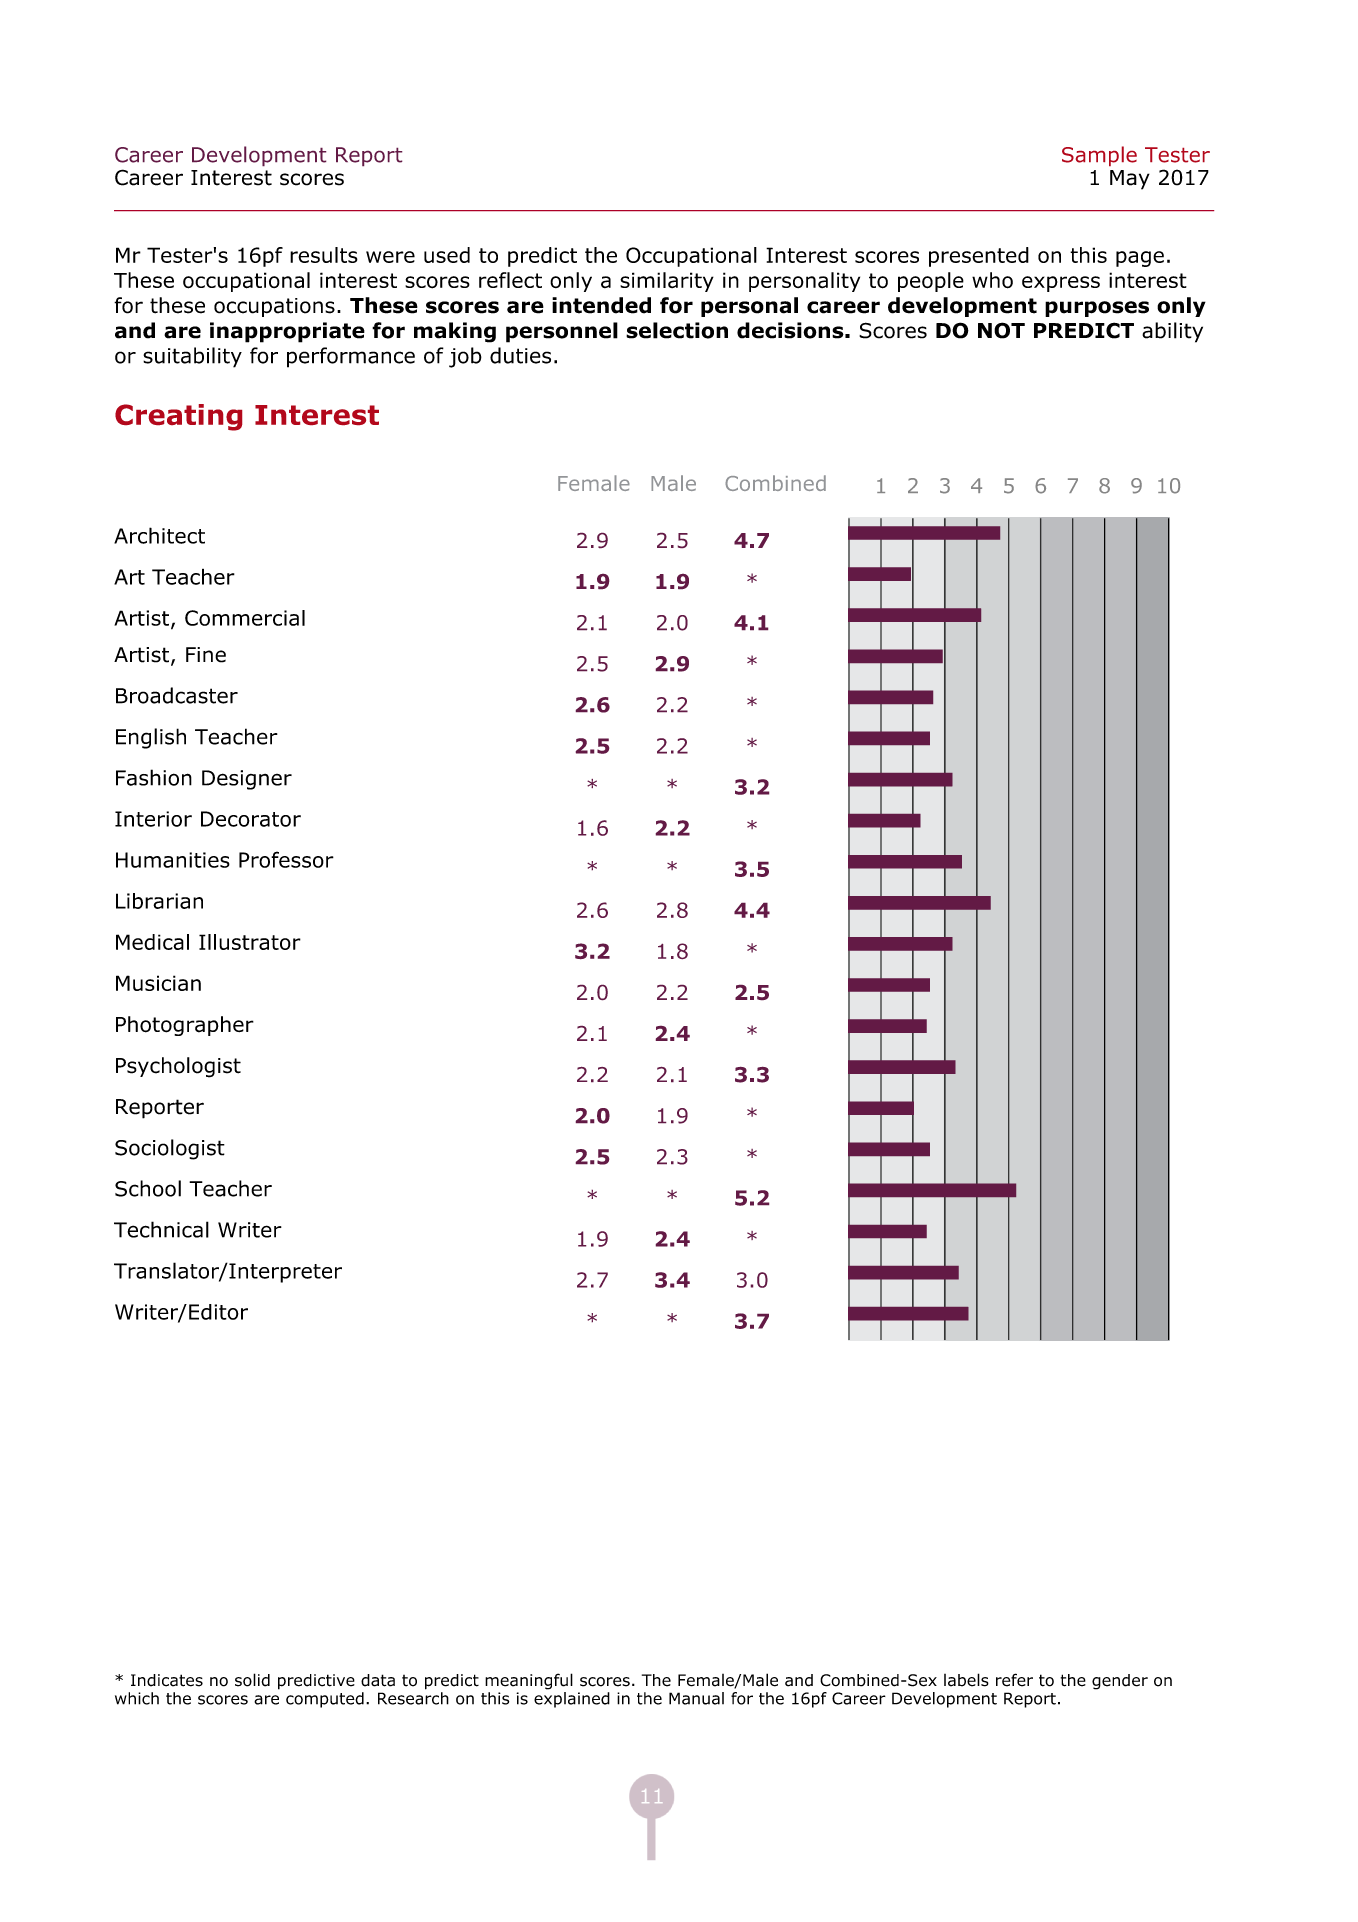  What do you see at coordinates (170, 1149) in the document?
I see `Sociologist` at bounding box center [170, 1149].
